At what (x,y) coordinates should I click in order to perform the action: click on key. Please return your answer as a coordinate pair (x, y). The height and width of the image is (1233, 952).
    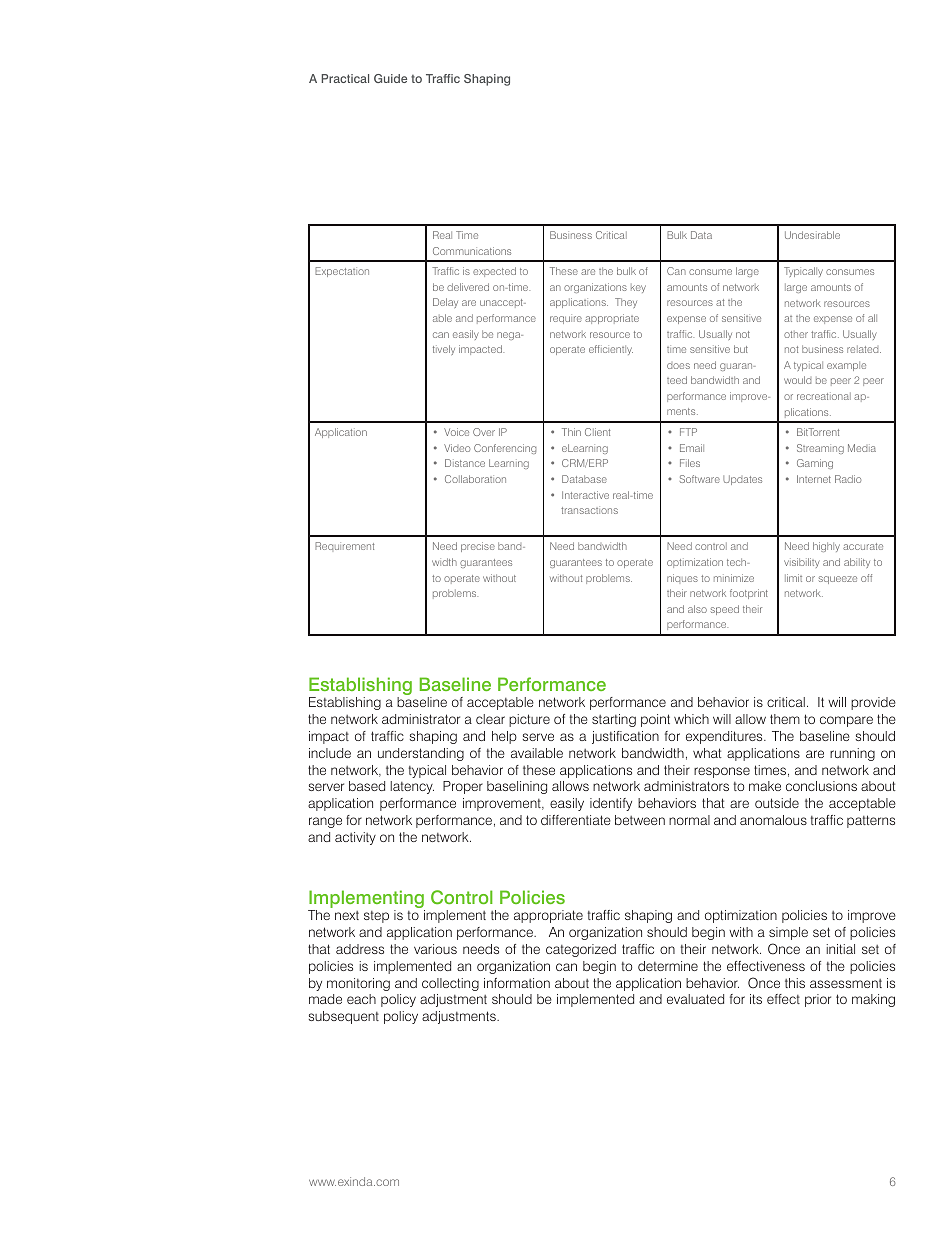
    Looking at the image, I should click on (638, 288).
